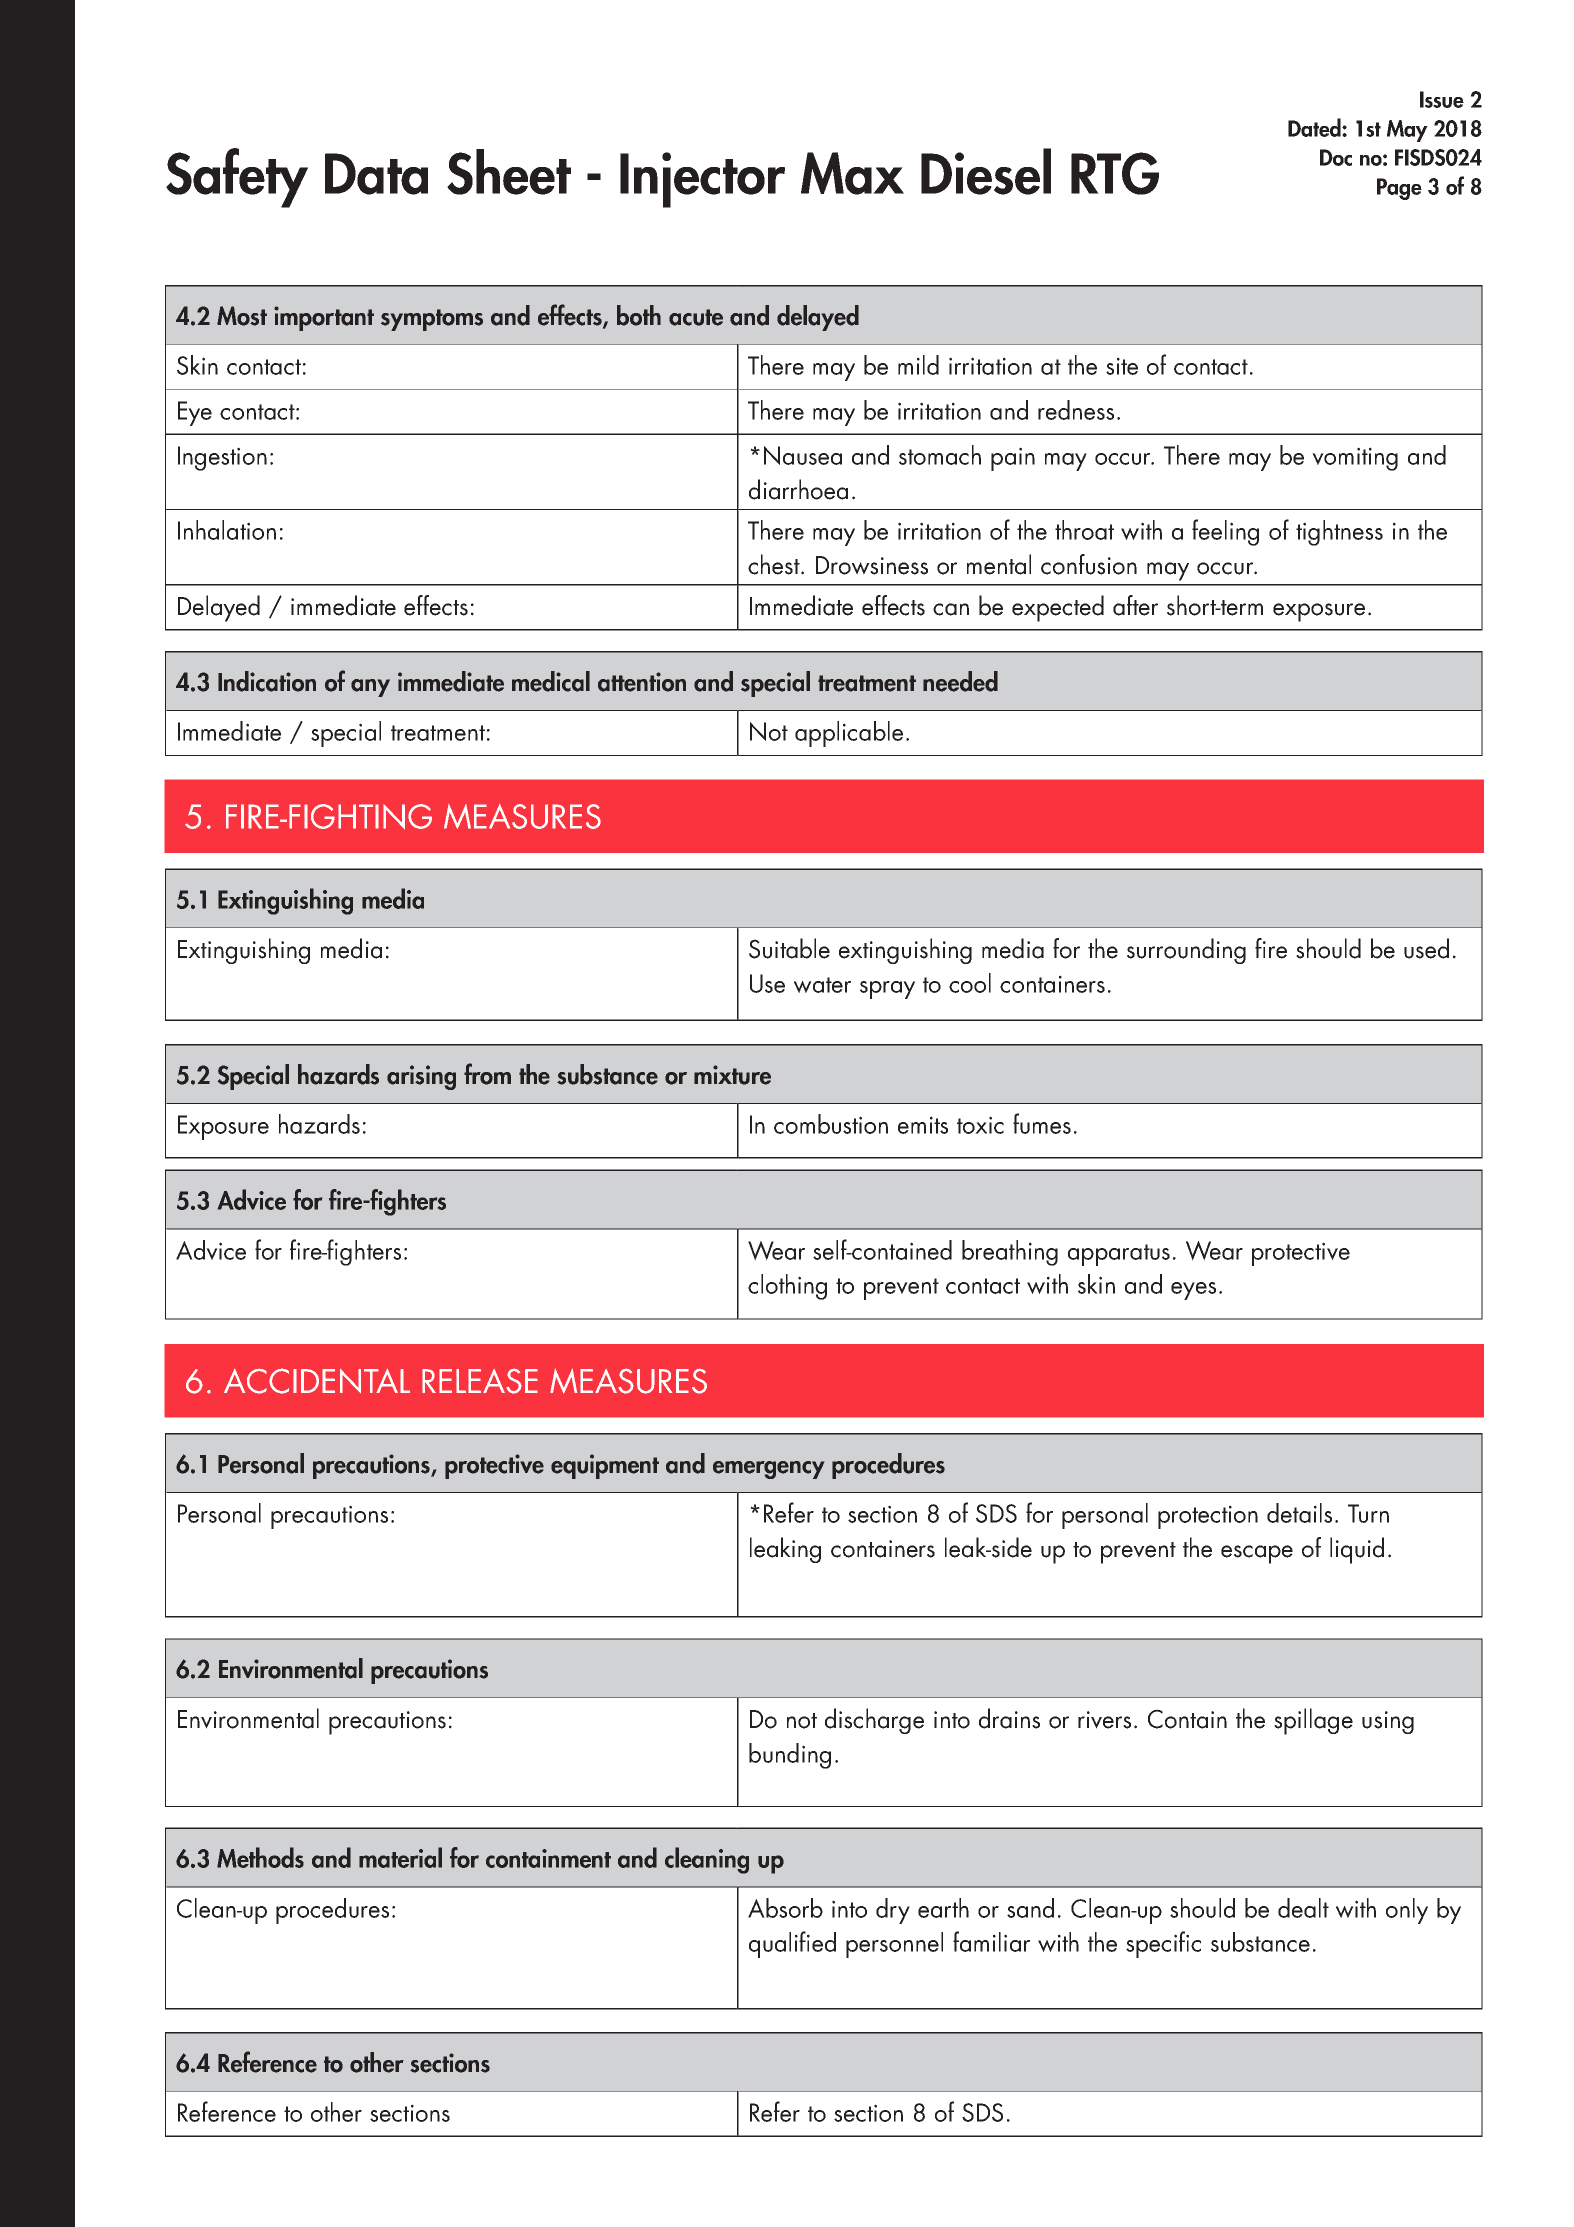  What do you see at coordinates (376, 174) in the document?
I see `Data` at bounding box center [376, 174].
